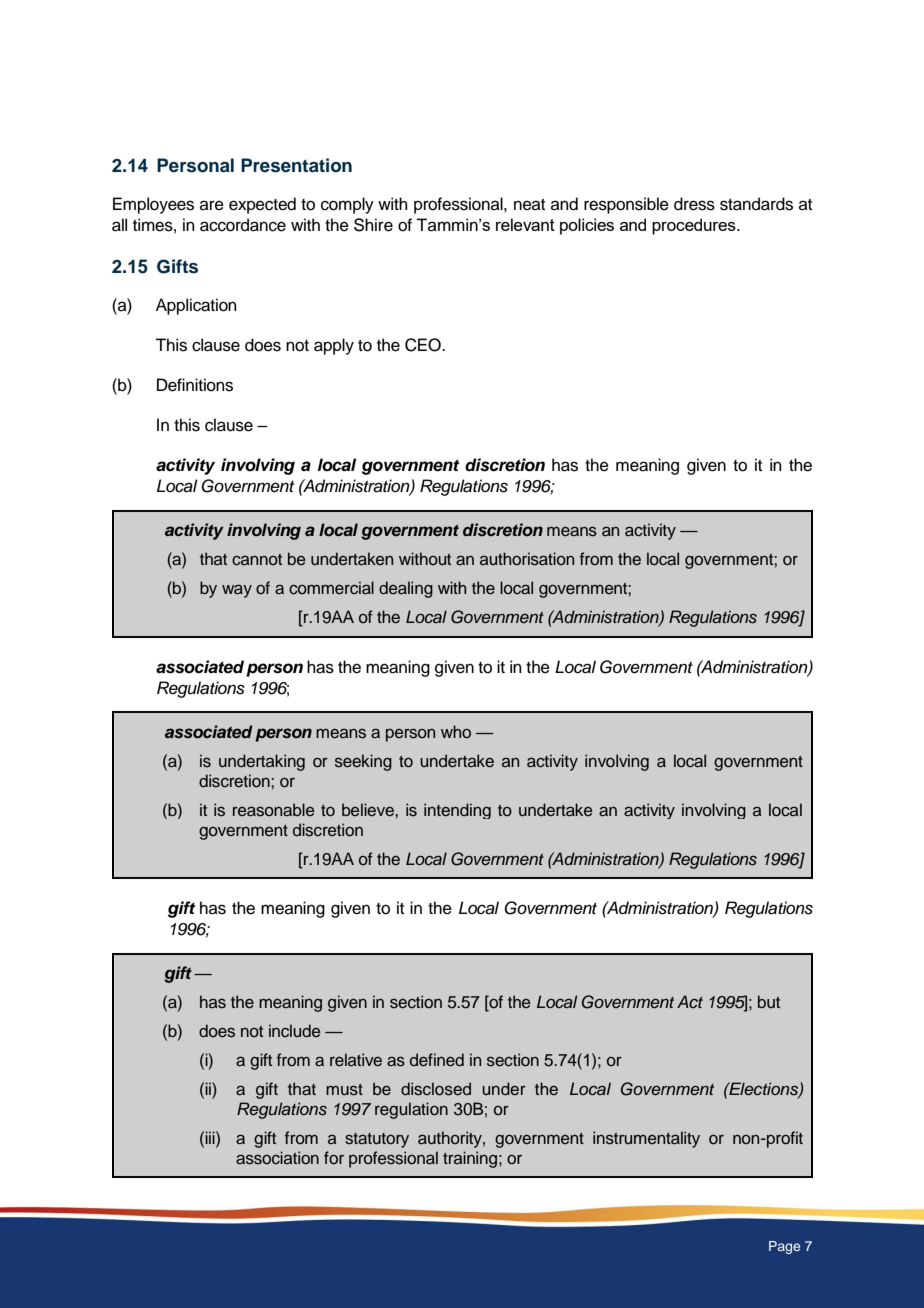 This screenshot has height=1308, width=924. Describe the element at coordinates (694, 204) in the screenshot. I see `dress` at that location.
